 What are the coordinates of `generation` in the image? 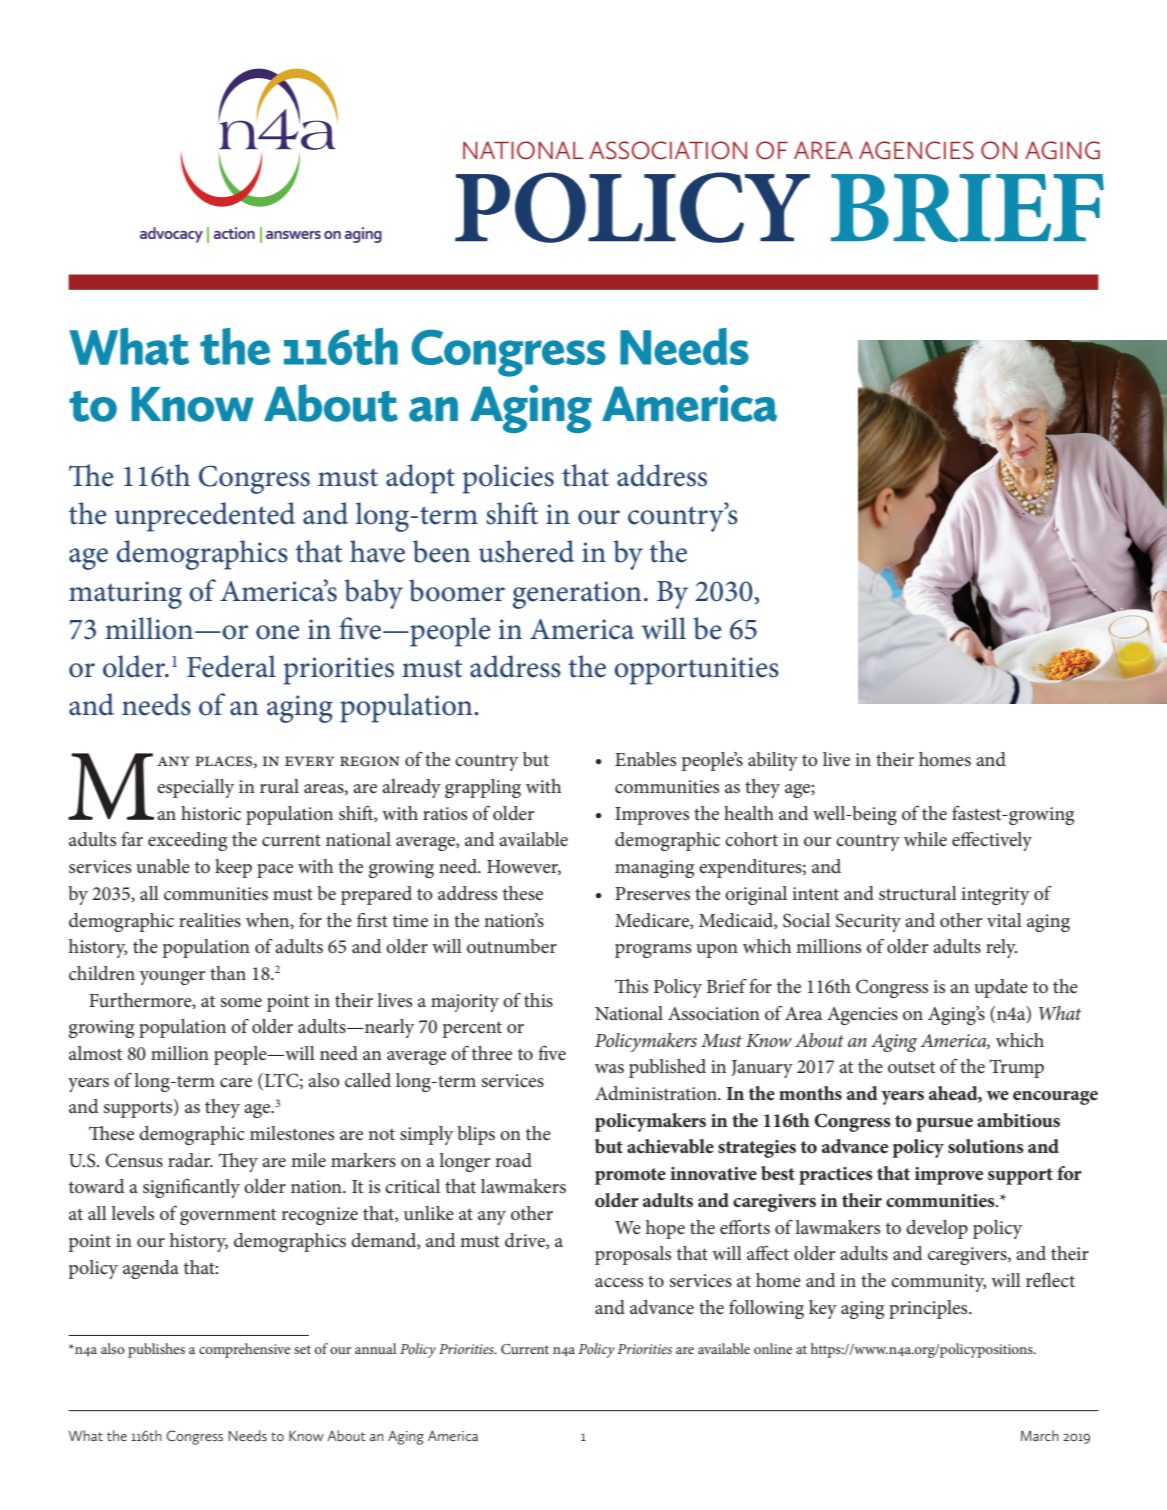 It's located at (577, 595).
